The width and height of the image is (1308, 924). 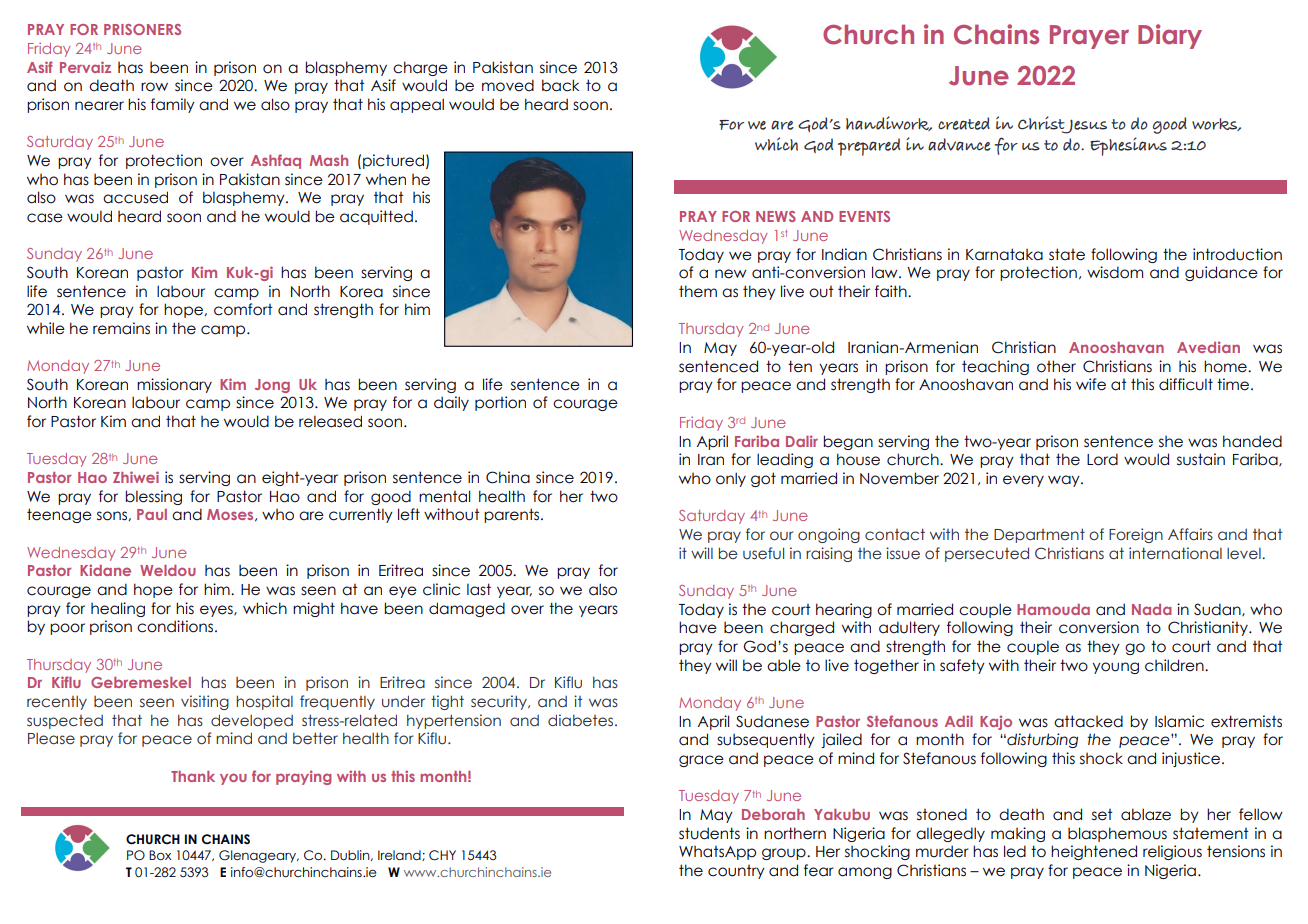 What do you see at coordinates (1102, 459) in the image?
I see `Lord` at bounding box center [1102, 459].
